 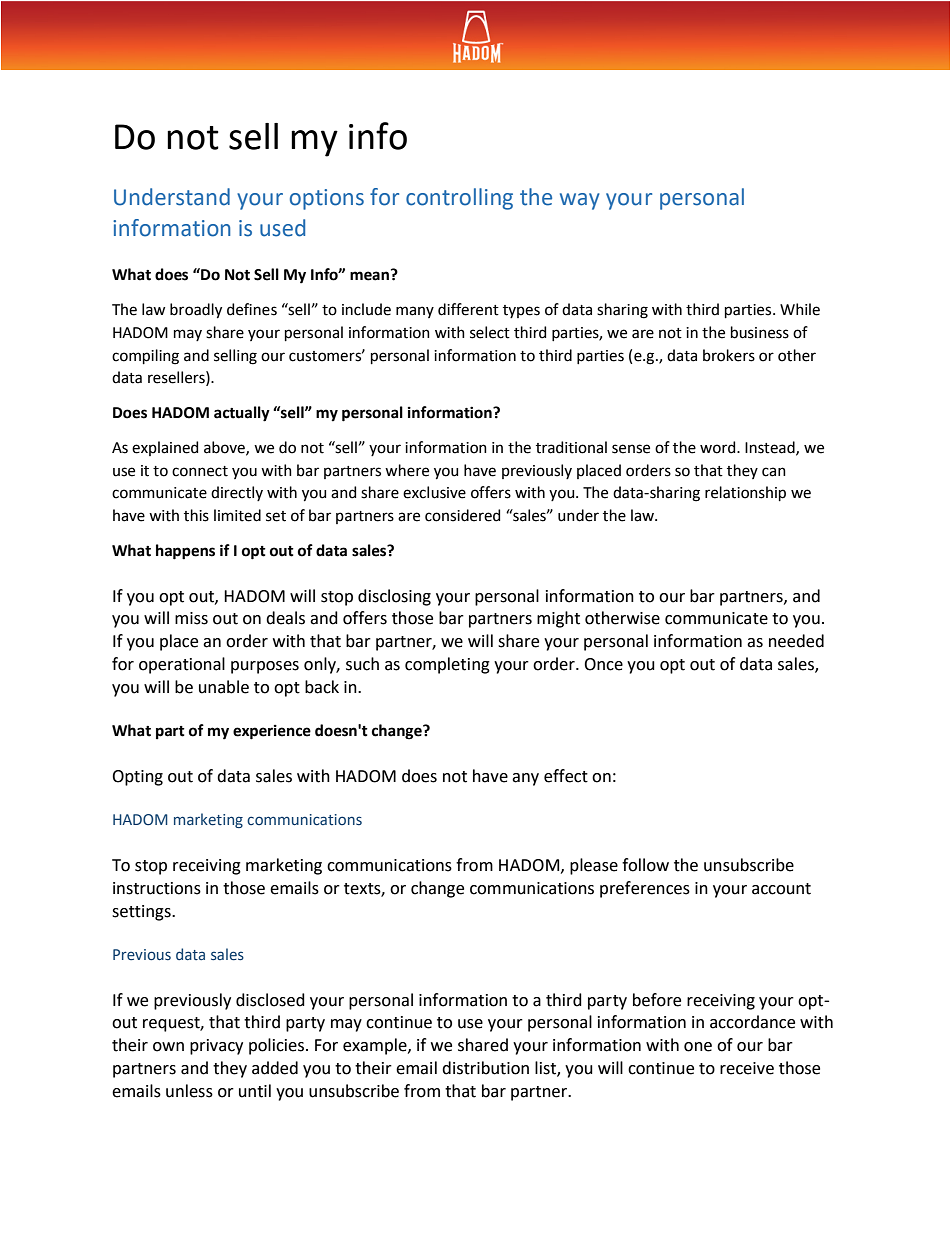 What do you see at coordinates (645, 865) in the image?
I see `follow` at bounding box center [645, 865].
